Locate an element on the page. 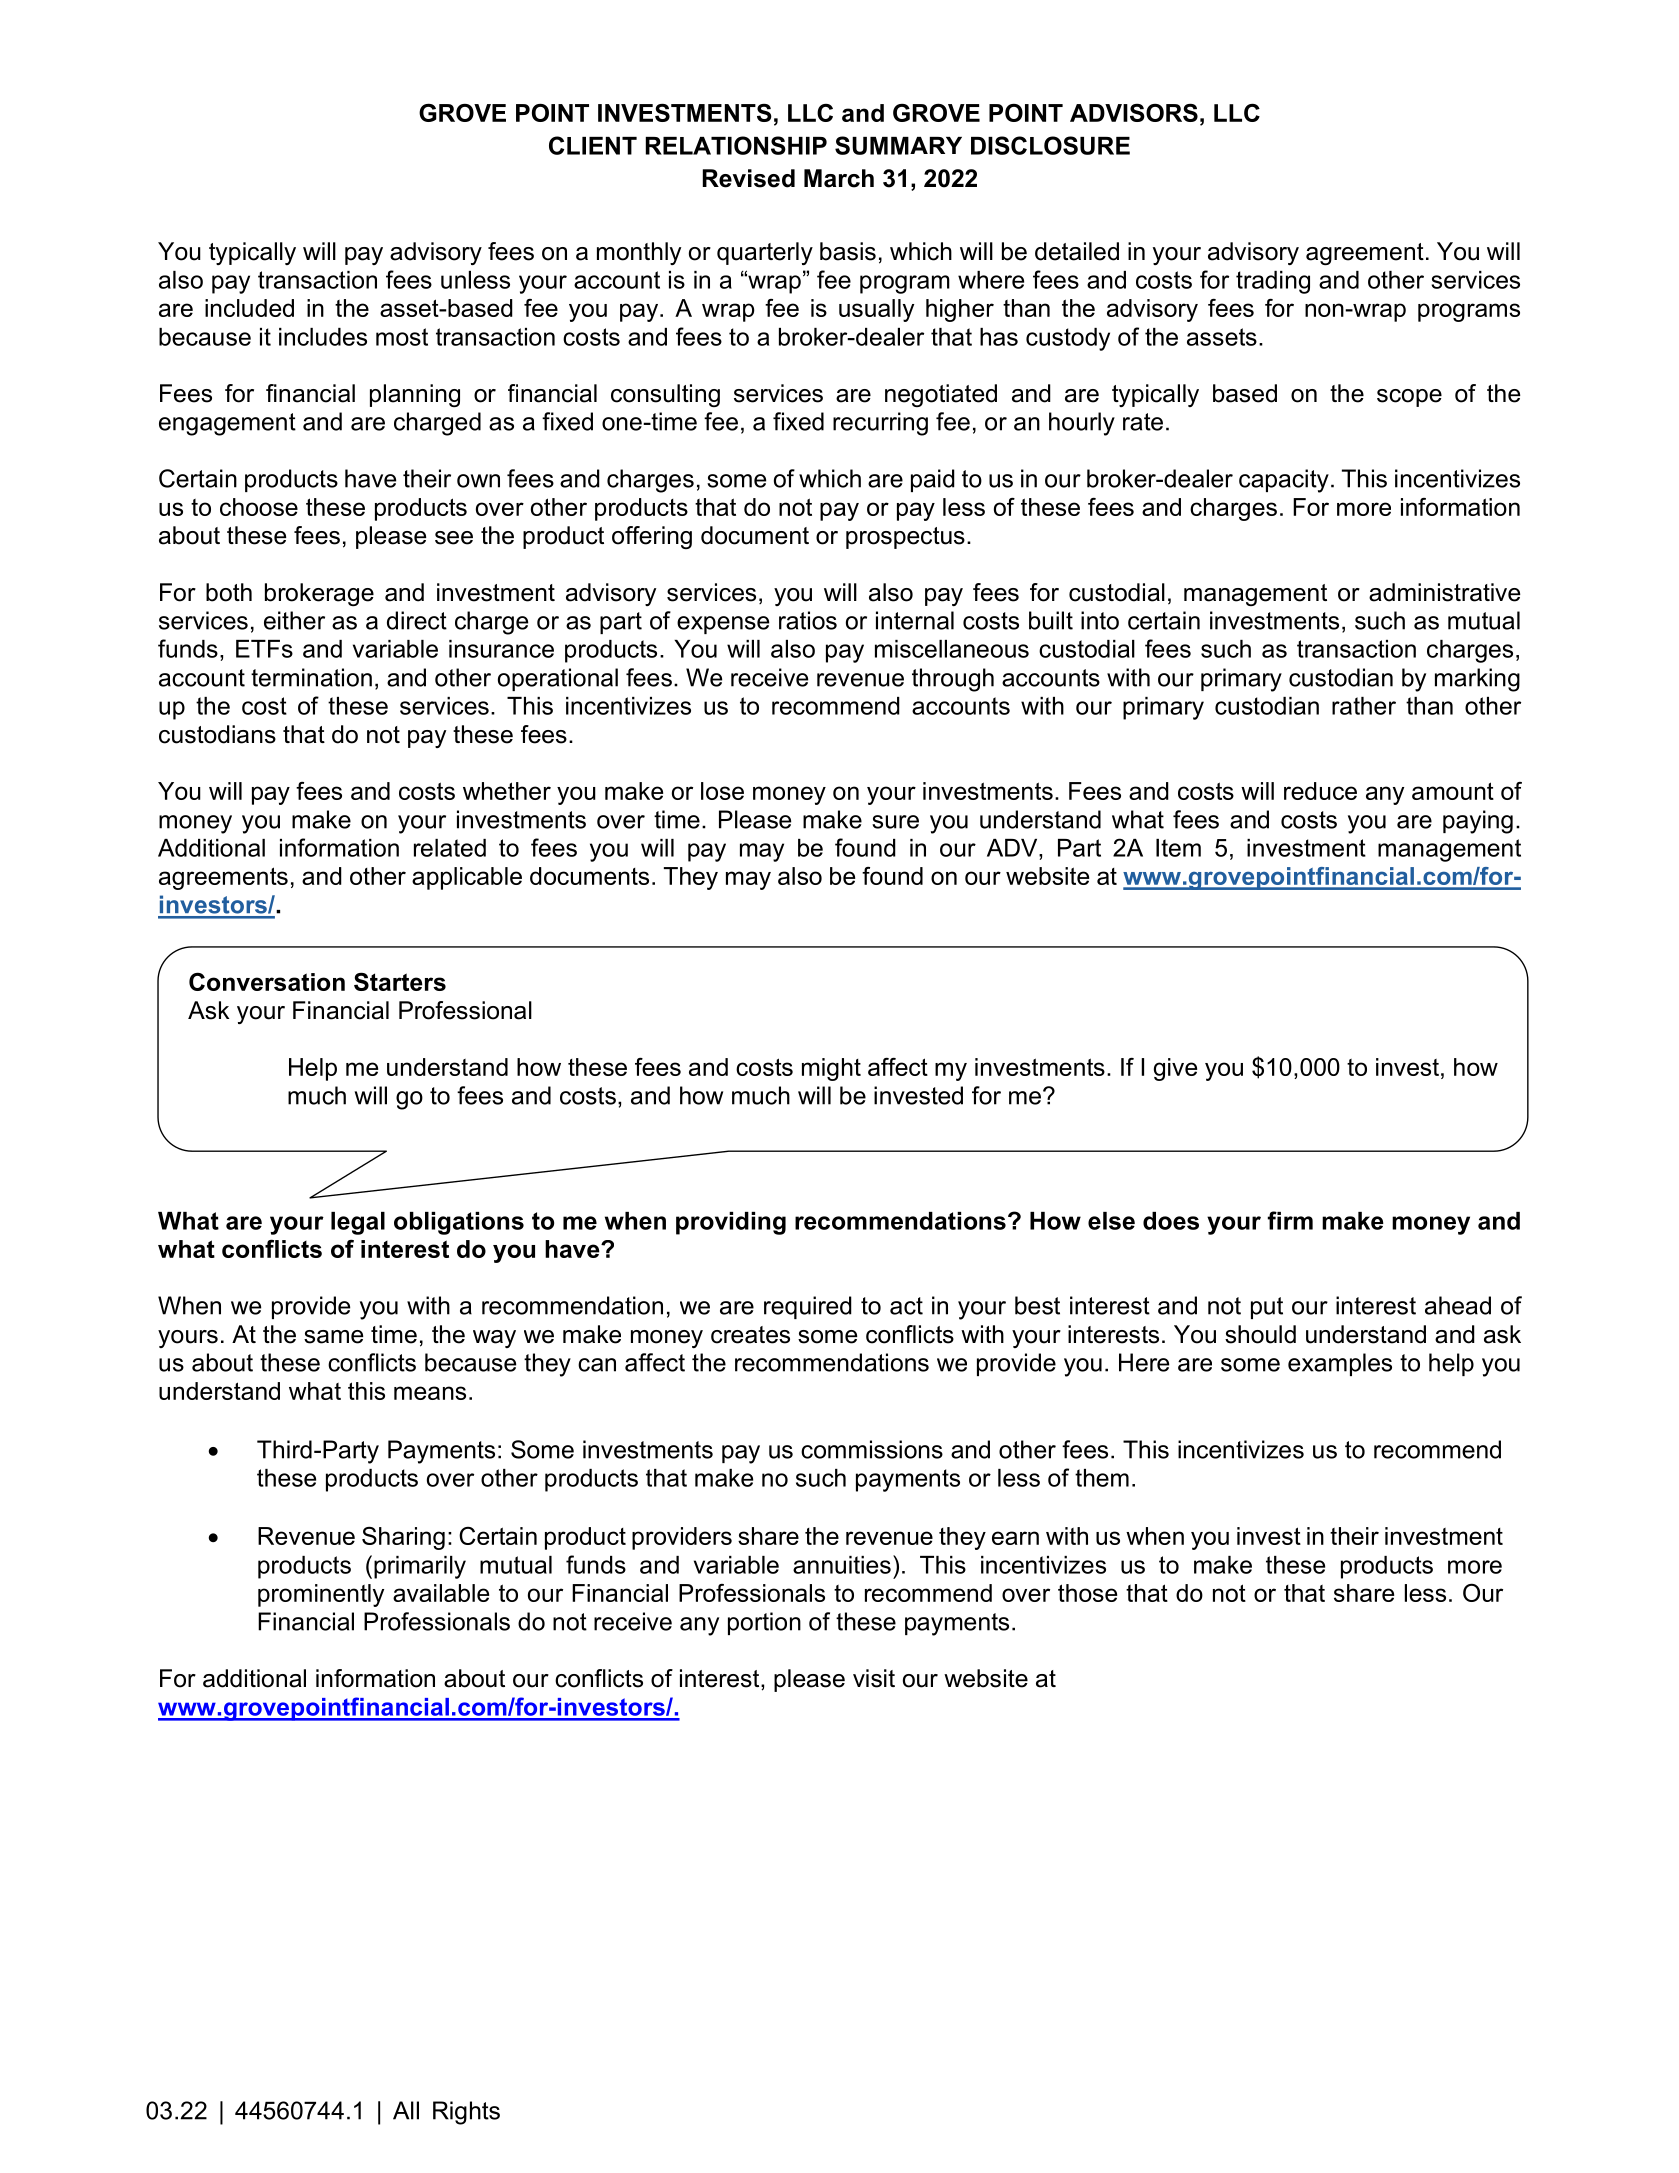 This page has height=2173, width=1679. visit is located at coordinates (874, 1678).
